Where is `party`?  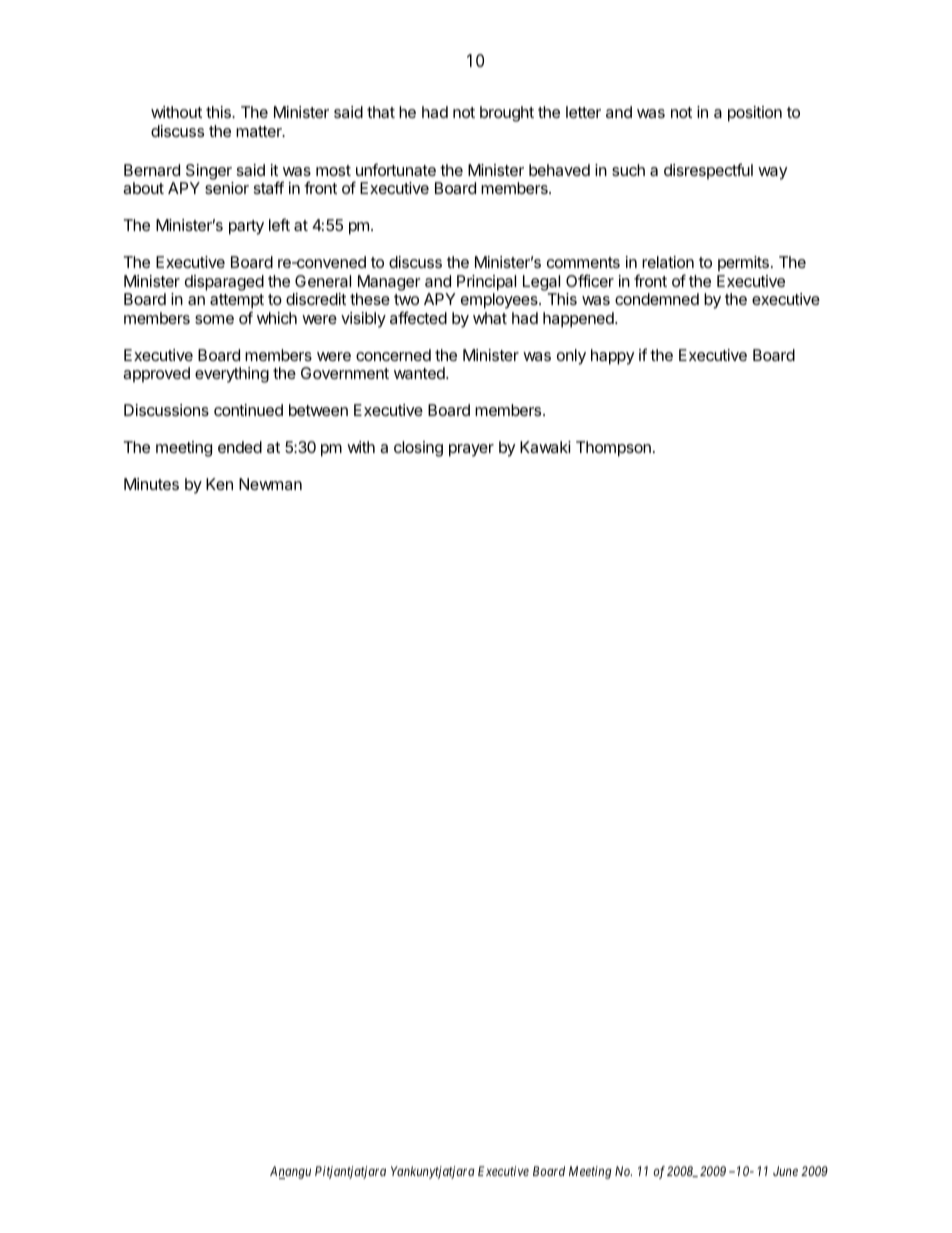 party is located at coordinates (246, 227).
